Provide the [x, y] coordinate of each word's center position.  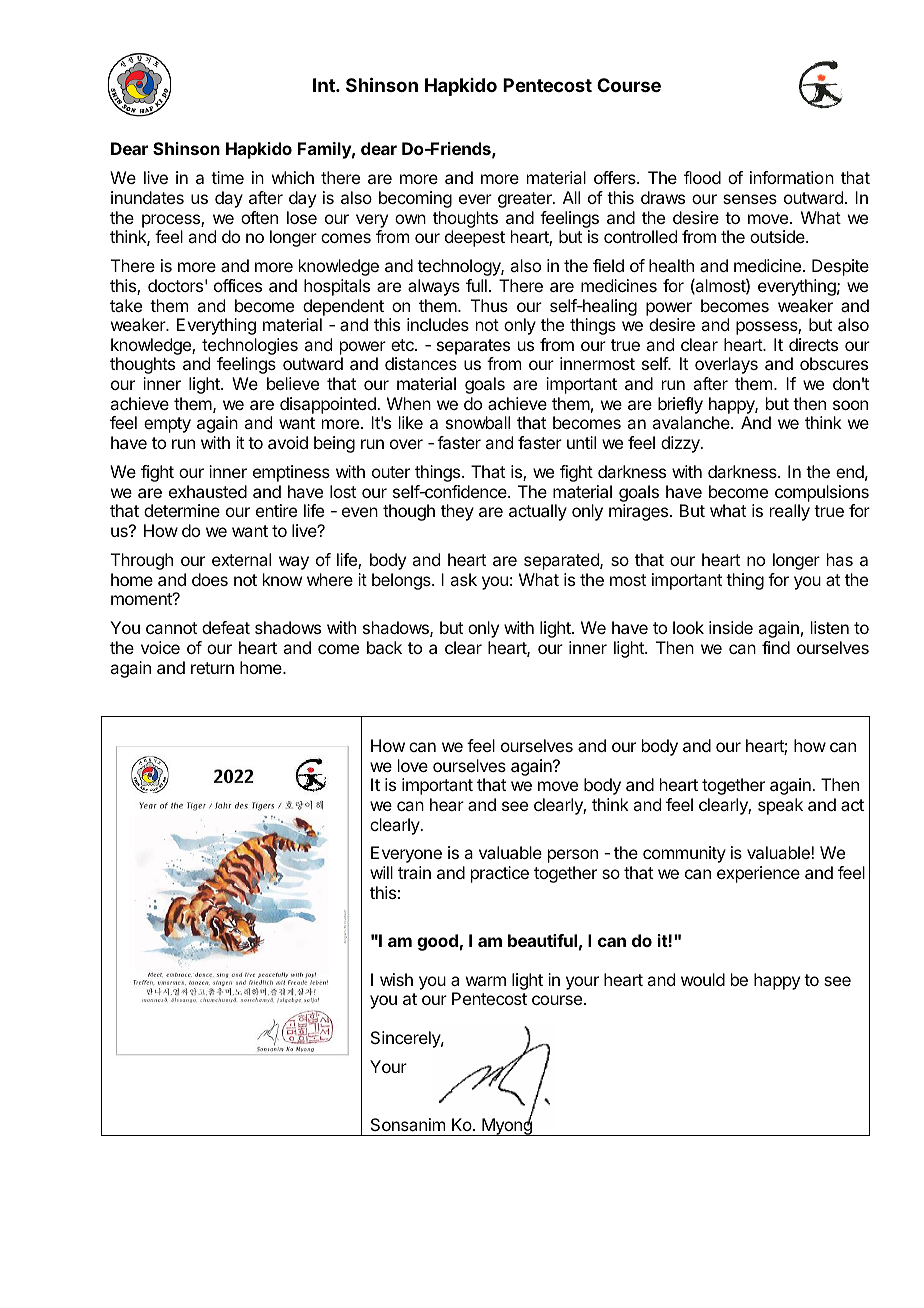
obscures [834, 363]
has [840, 559]
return [212, 668]
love [413, 765]
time [227, 177]
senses [750, 199]
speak [780, 806]
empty [167, 425]
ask [463, 579]
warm [486, 981]
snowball [478, 422]
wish [396, 979]
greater [526, 200]
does [210, 579]
